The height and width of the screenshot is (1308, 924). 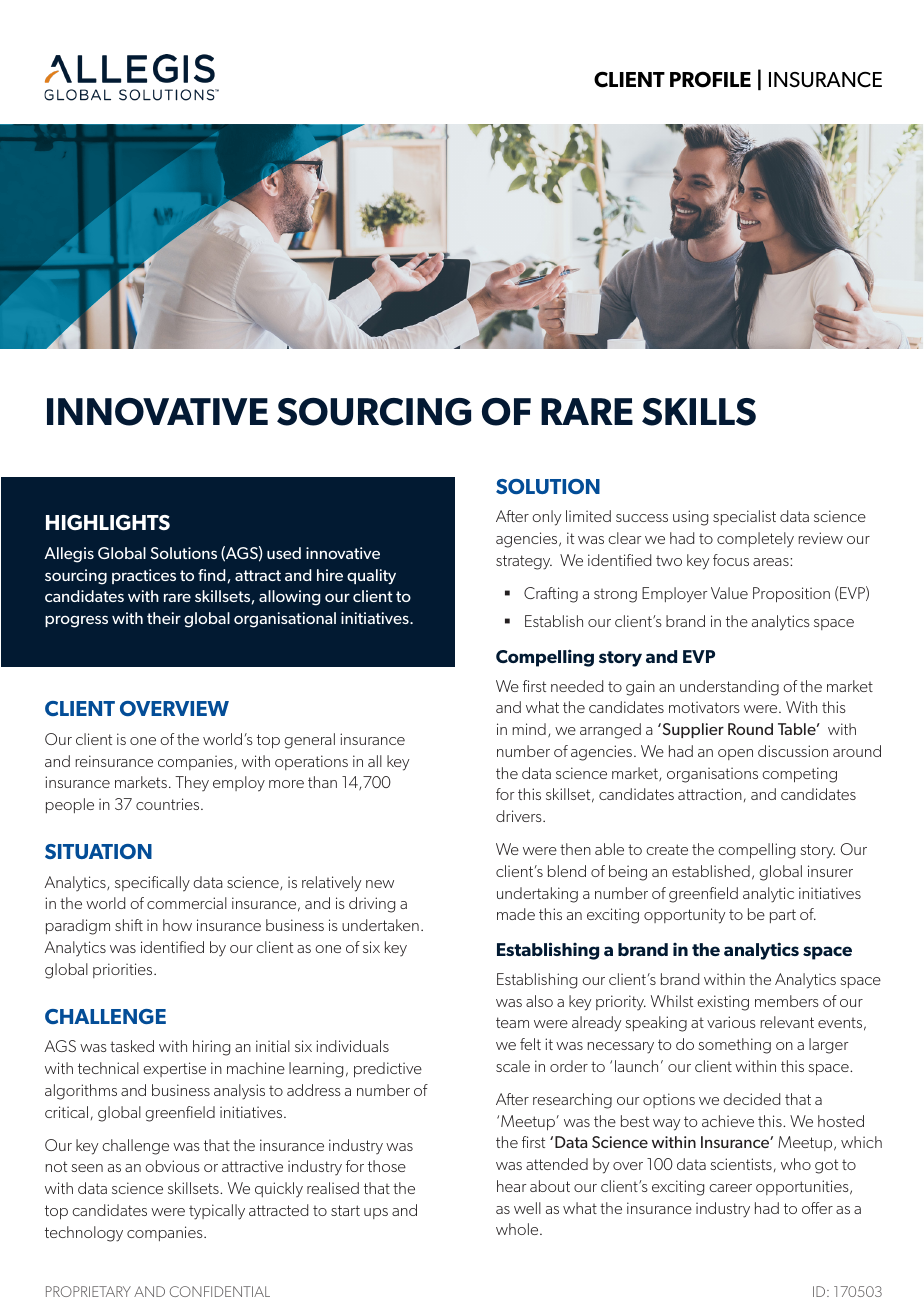 I want to click on PROFILE, so click(x=710, y=79).
